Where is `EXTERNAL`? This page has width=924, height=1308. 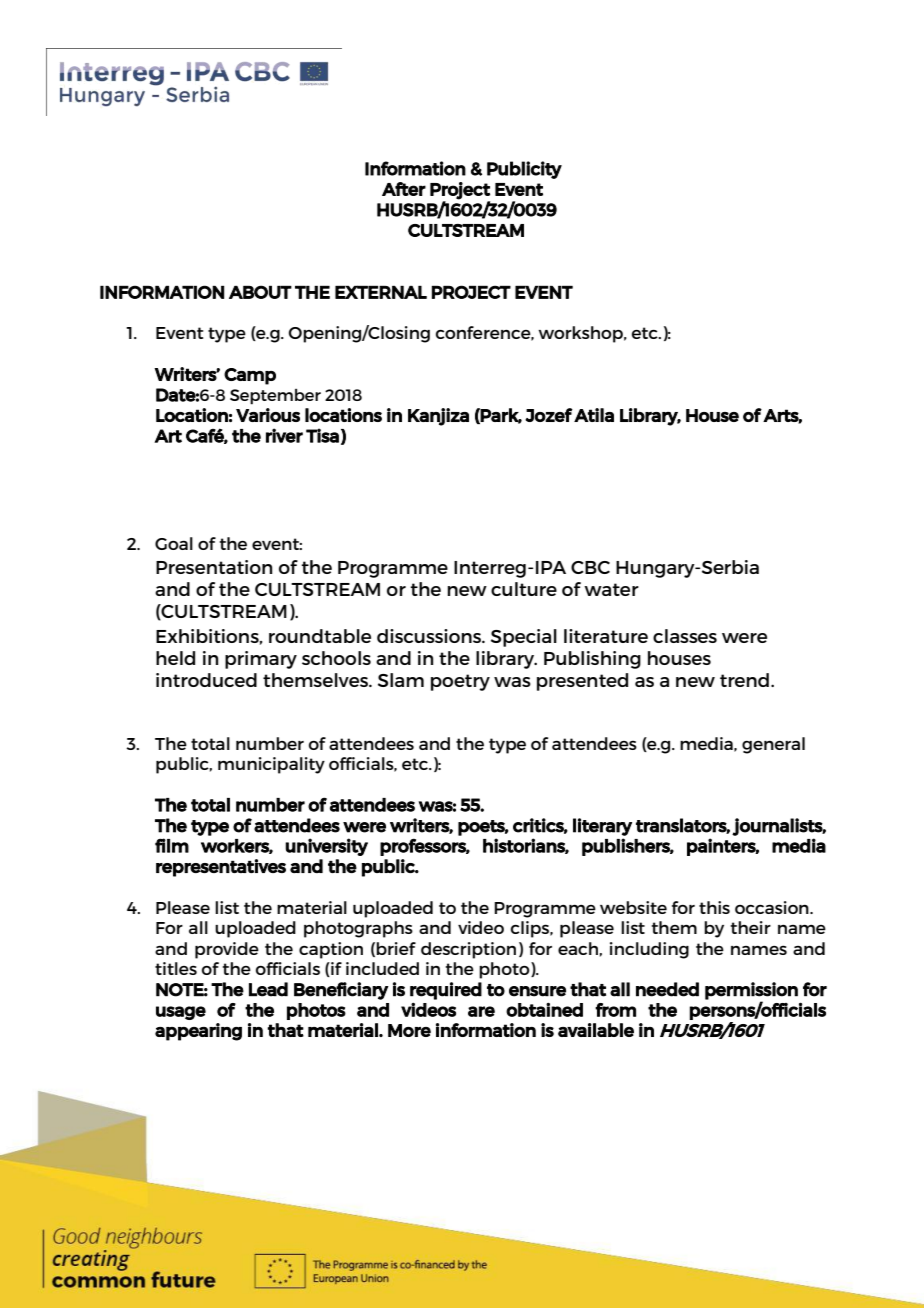
EXTERNAL is located at coordinates (381, 292).
